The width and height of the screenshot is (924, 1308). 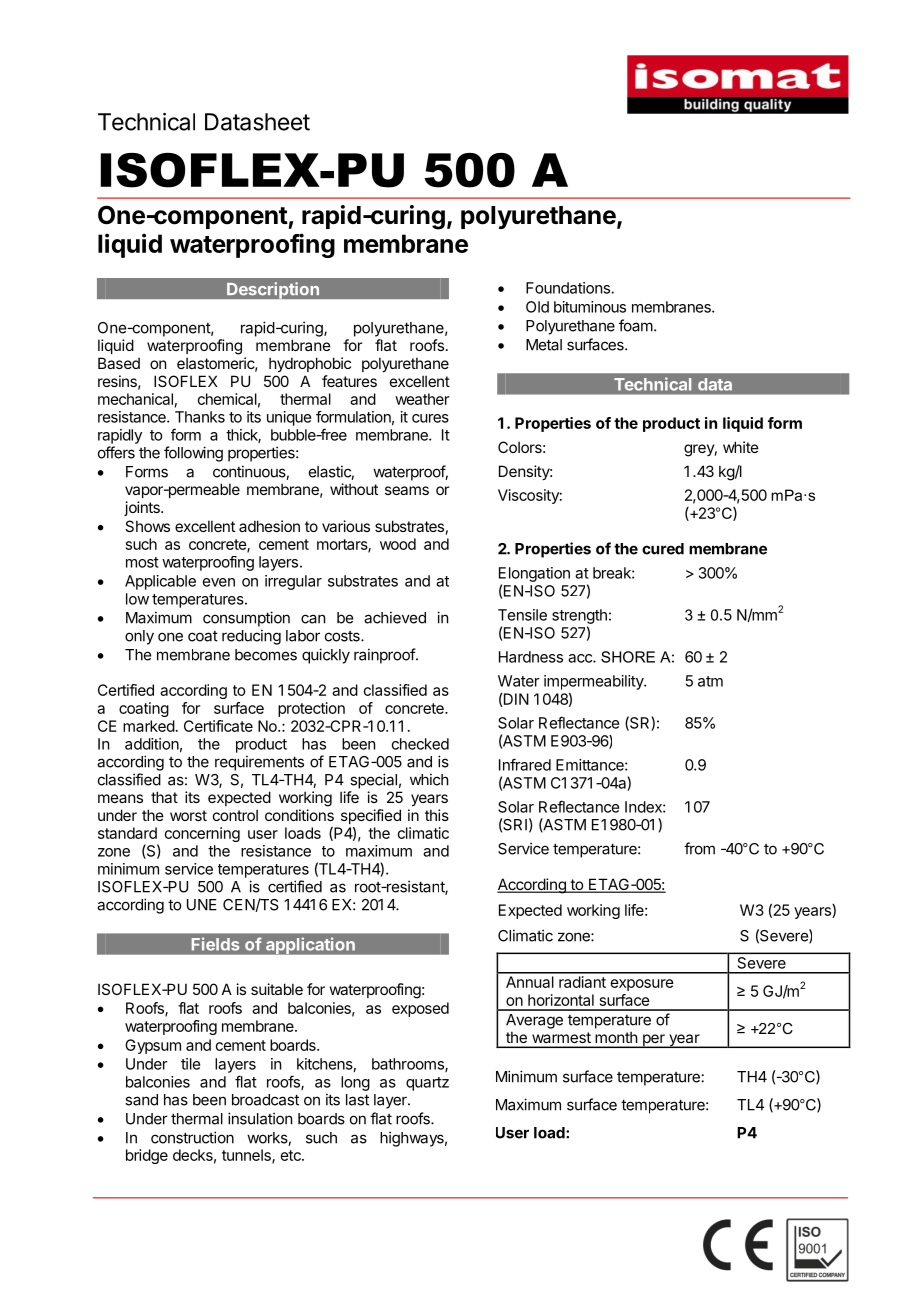 I want to click on Old, so click(x=537, y=307).
